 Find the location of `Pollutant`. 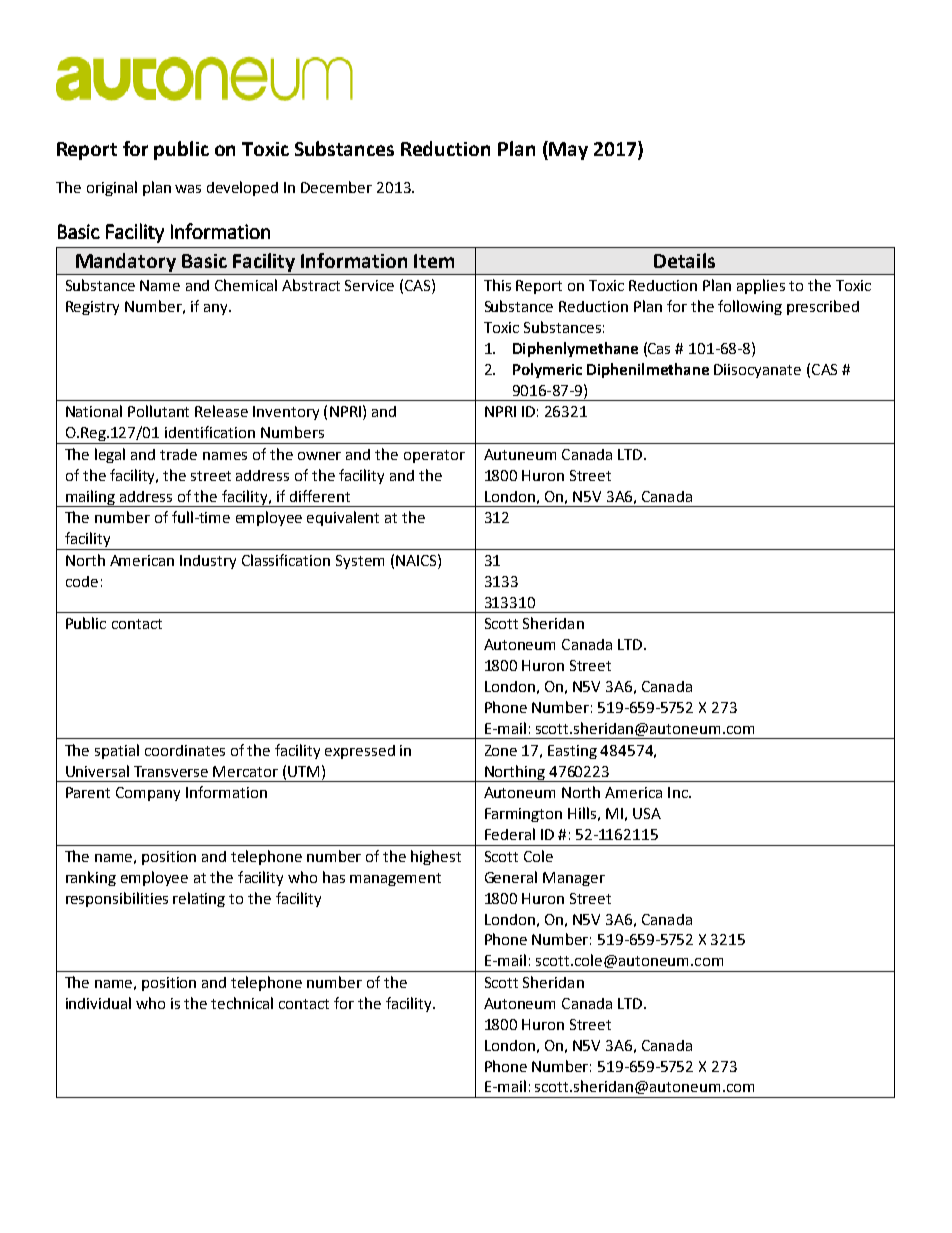

Pollutant is located at coordinates (158, 411).
